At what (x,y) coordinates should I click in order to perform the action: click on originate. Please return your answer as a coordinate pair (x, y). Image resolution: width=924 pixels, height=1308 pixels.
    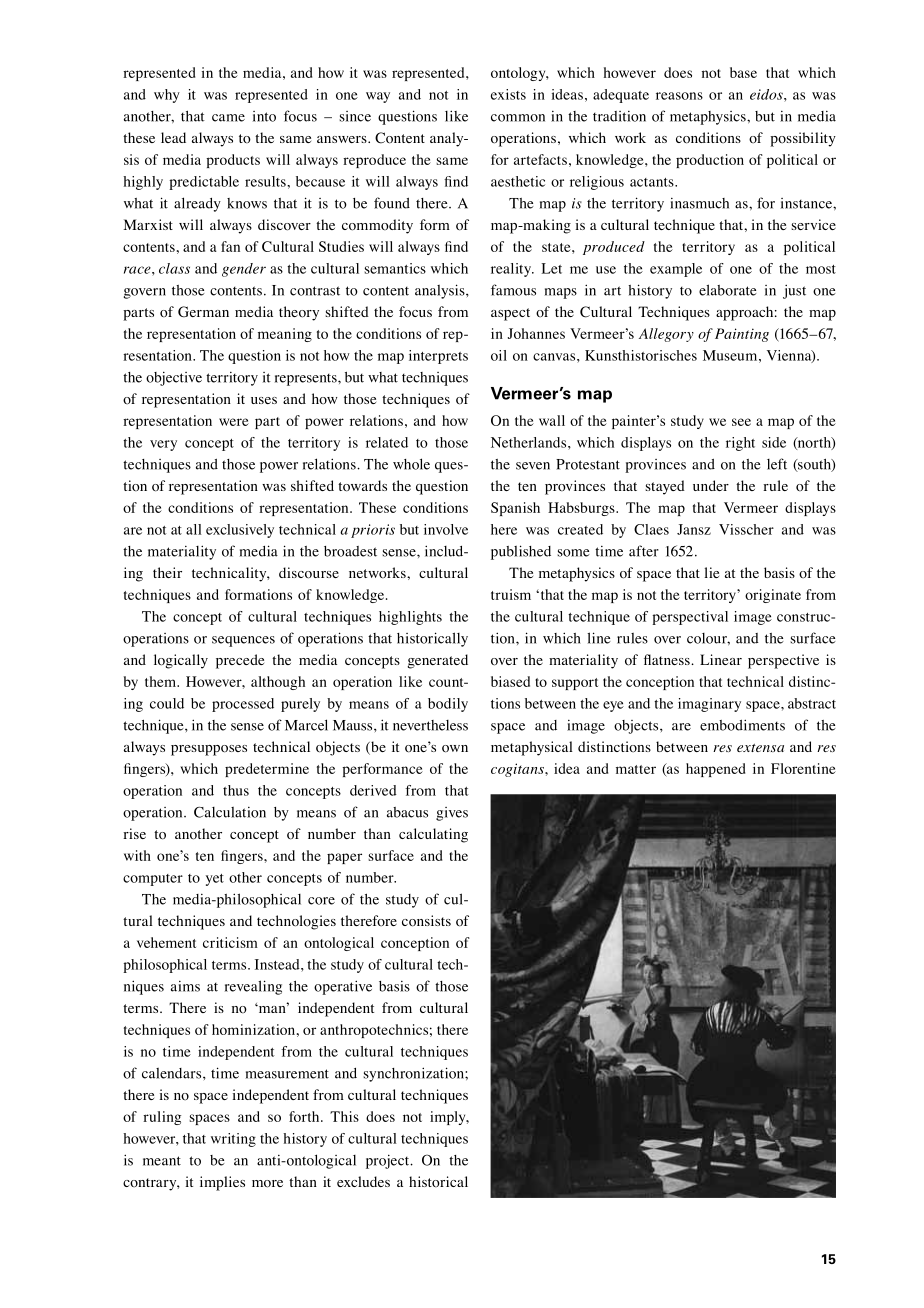
    Looking at the image, I should click on (773, 596).
